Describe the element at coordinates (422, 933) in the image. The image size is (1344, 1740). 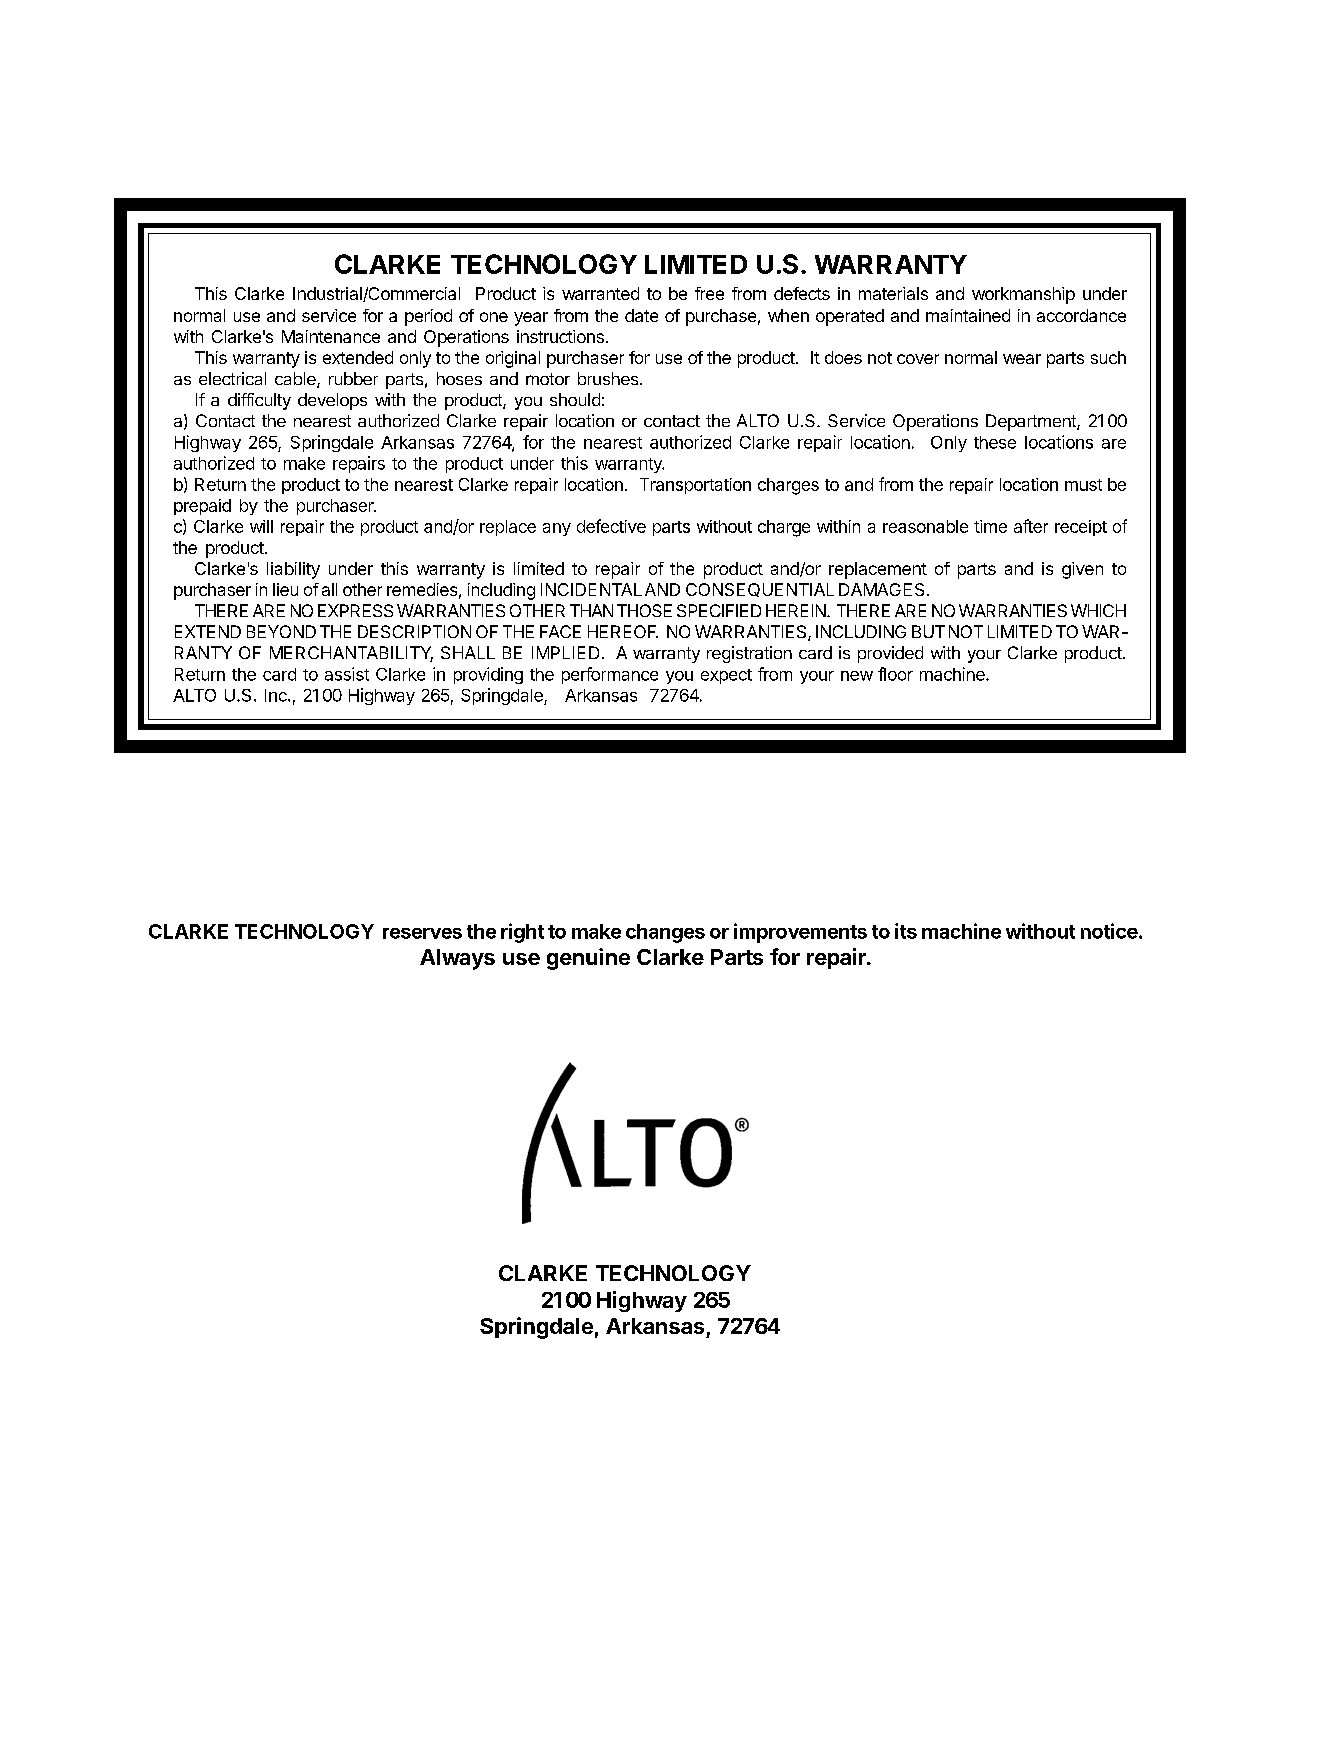
I see `reserves` at that location.
